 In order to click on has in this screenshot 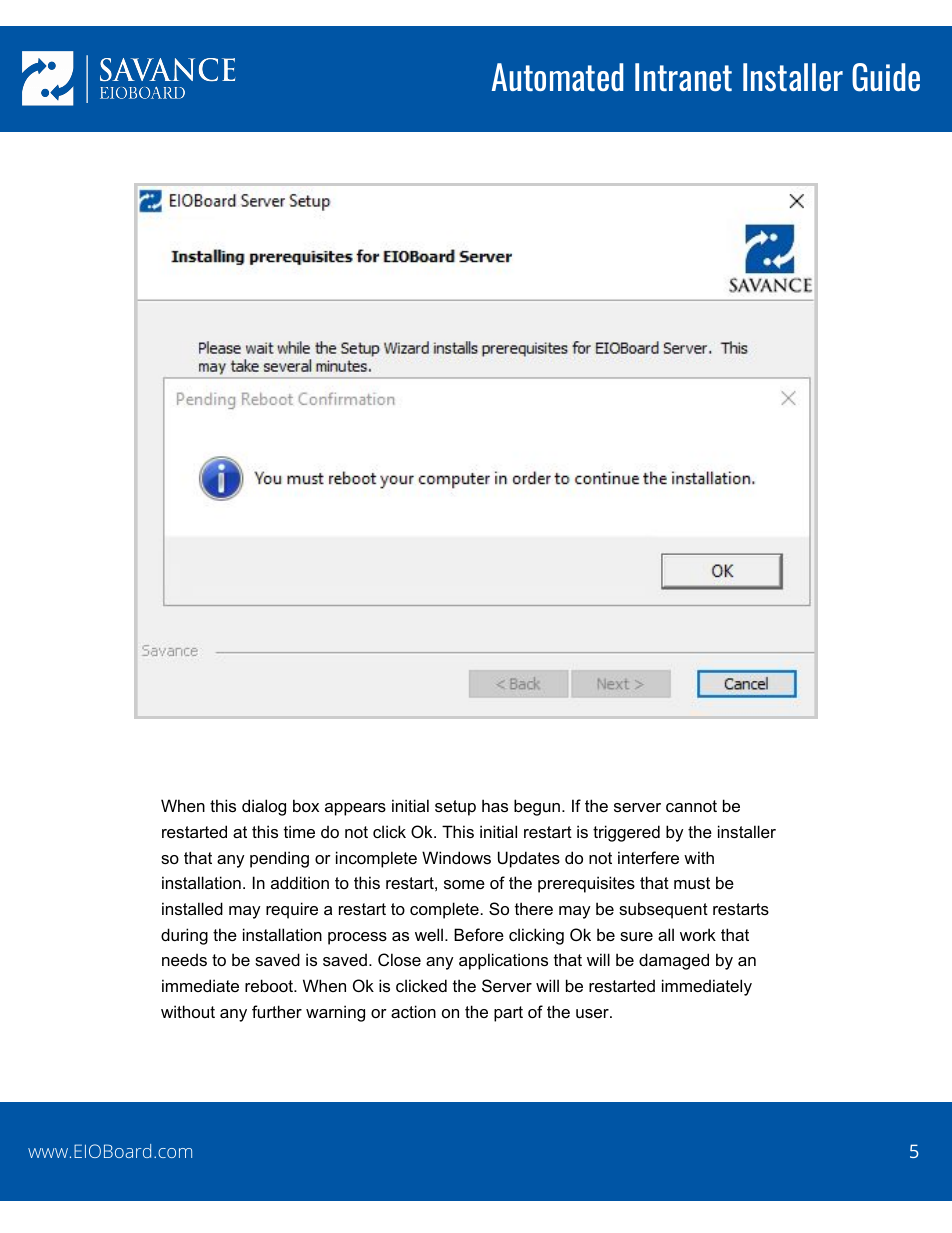, I will do `click(495, 805)`.
